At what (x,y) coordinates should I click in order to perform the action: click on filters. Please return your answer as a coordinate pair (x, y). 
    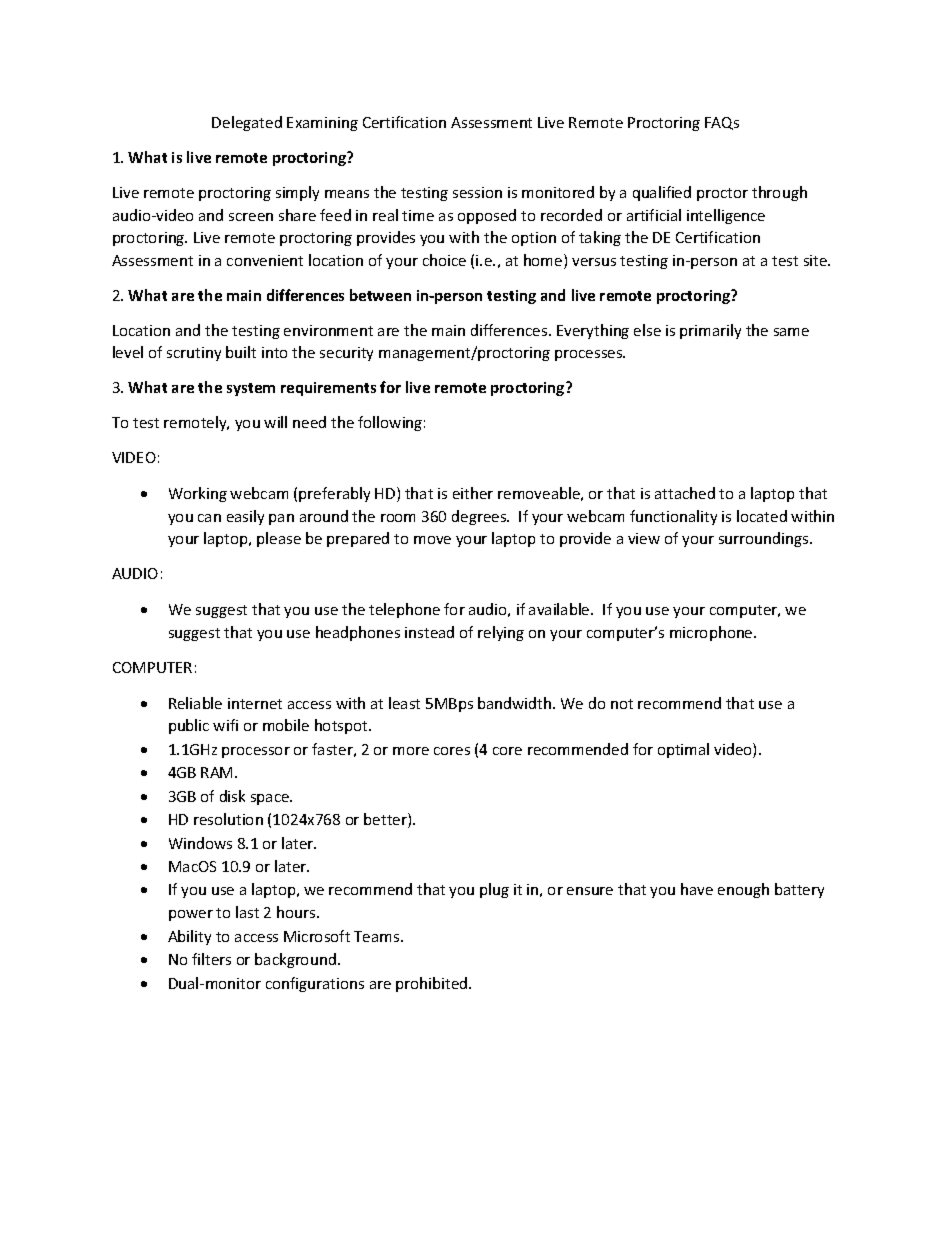
    Looking at the image, I should click on (211, 959).
